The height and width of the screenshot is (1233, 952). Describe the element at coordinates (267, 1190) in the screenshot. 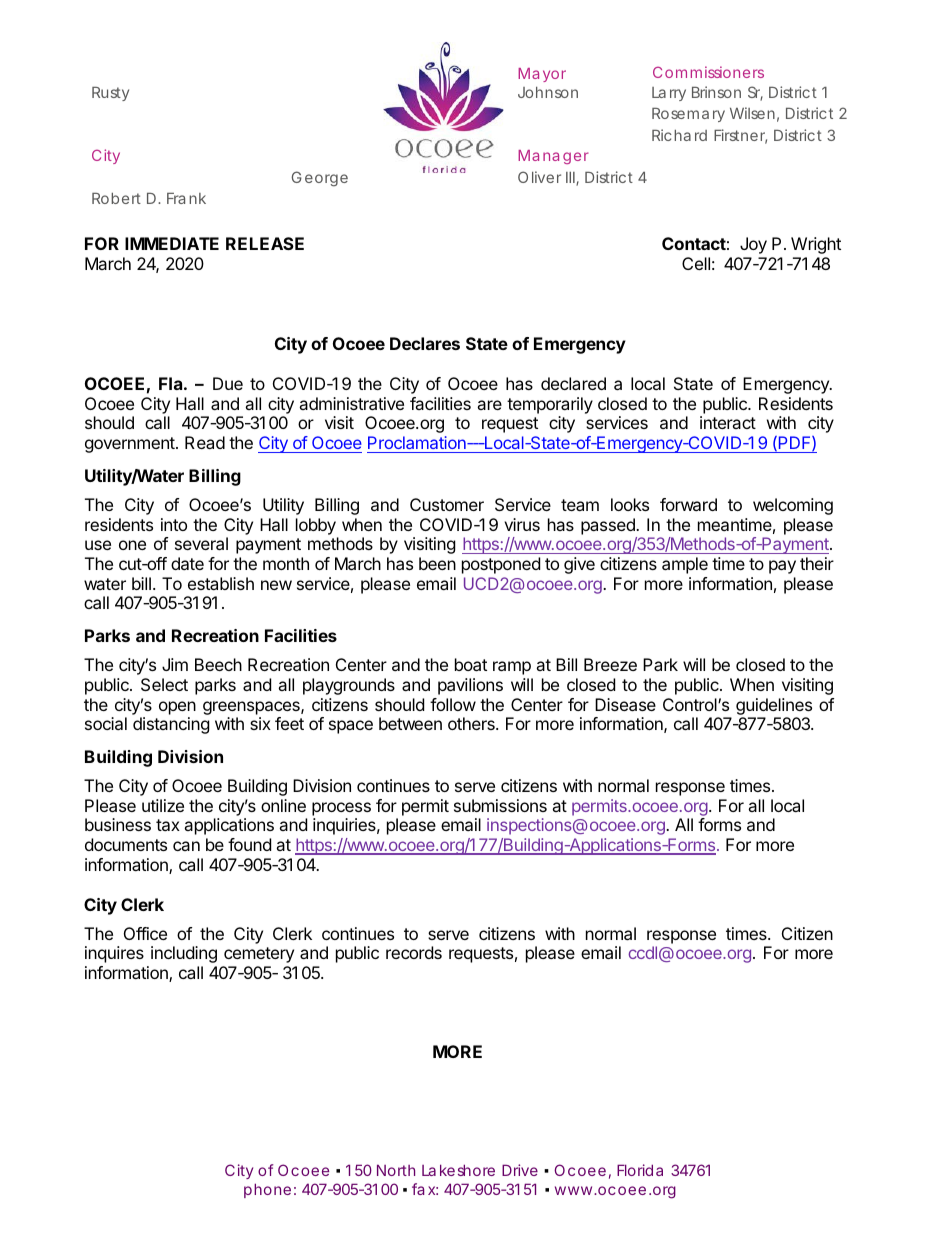

I see `phone` at that location.
